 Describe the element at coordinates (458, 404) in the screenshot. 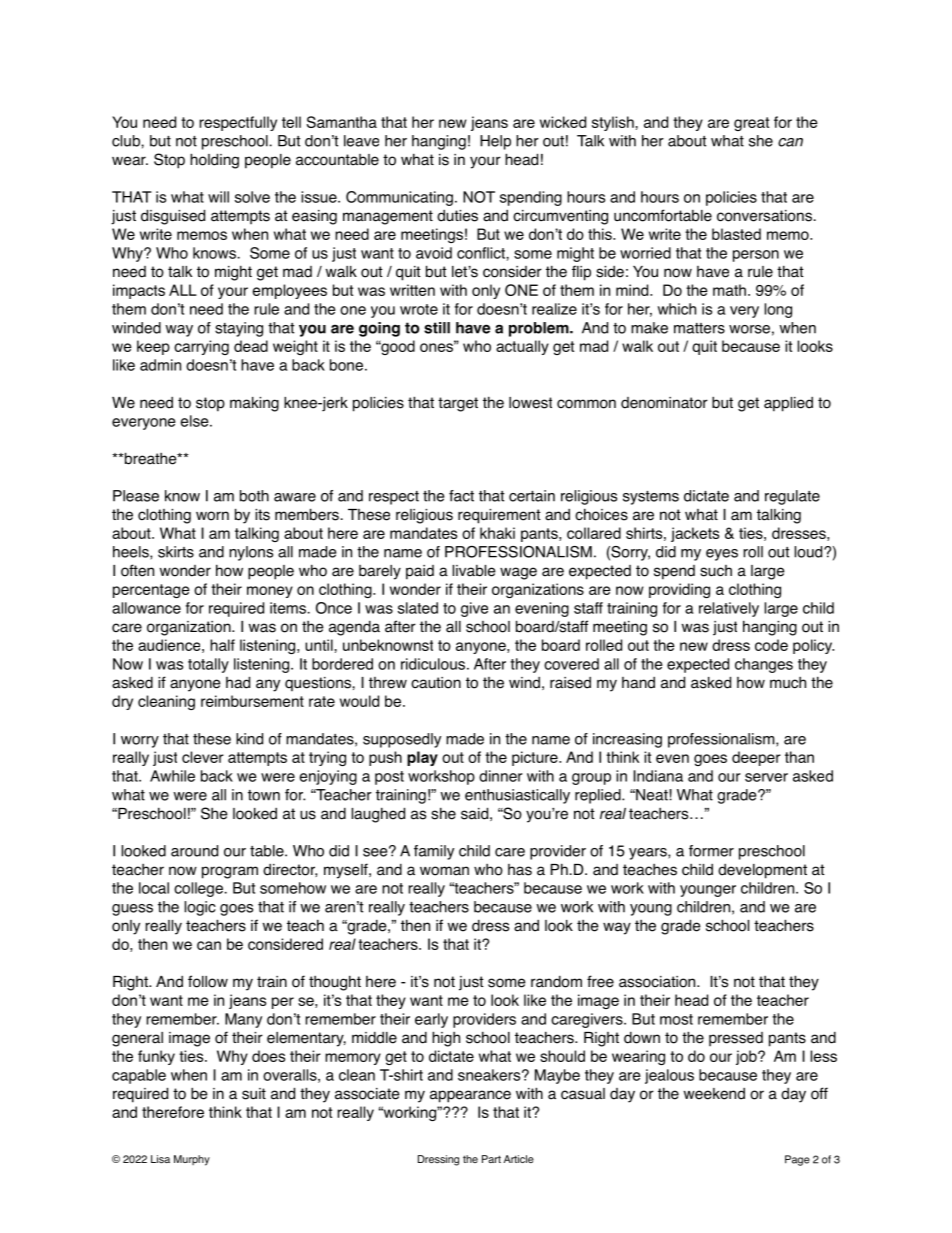

I see `target` at that location.
